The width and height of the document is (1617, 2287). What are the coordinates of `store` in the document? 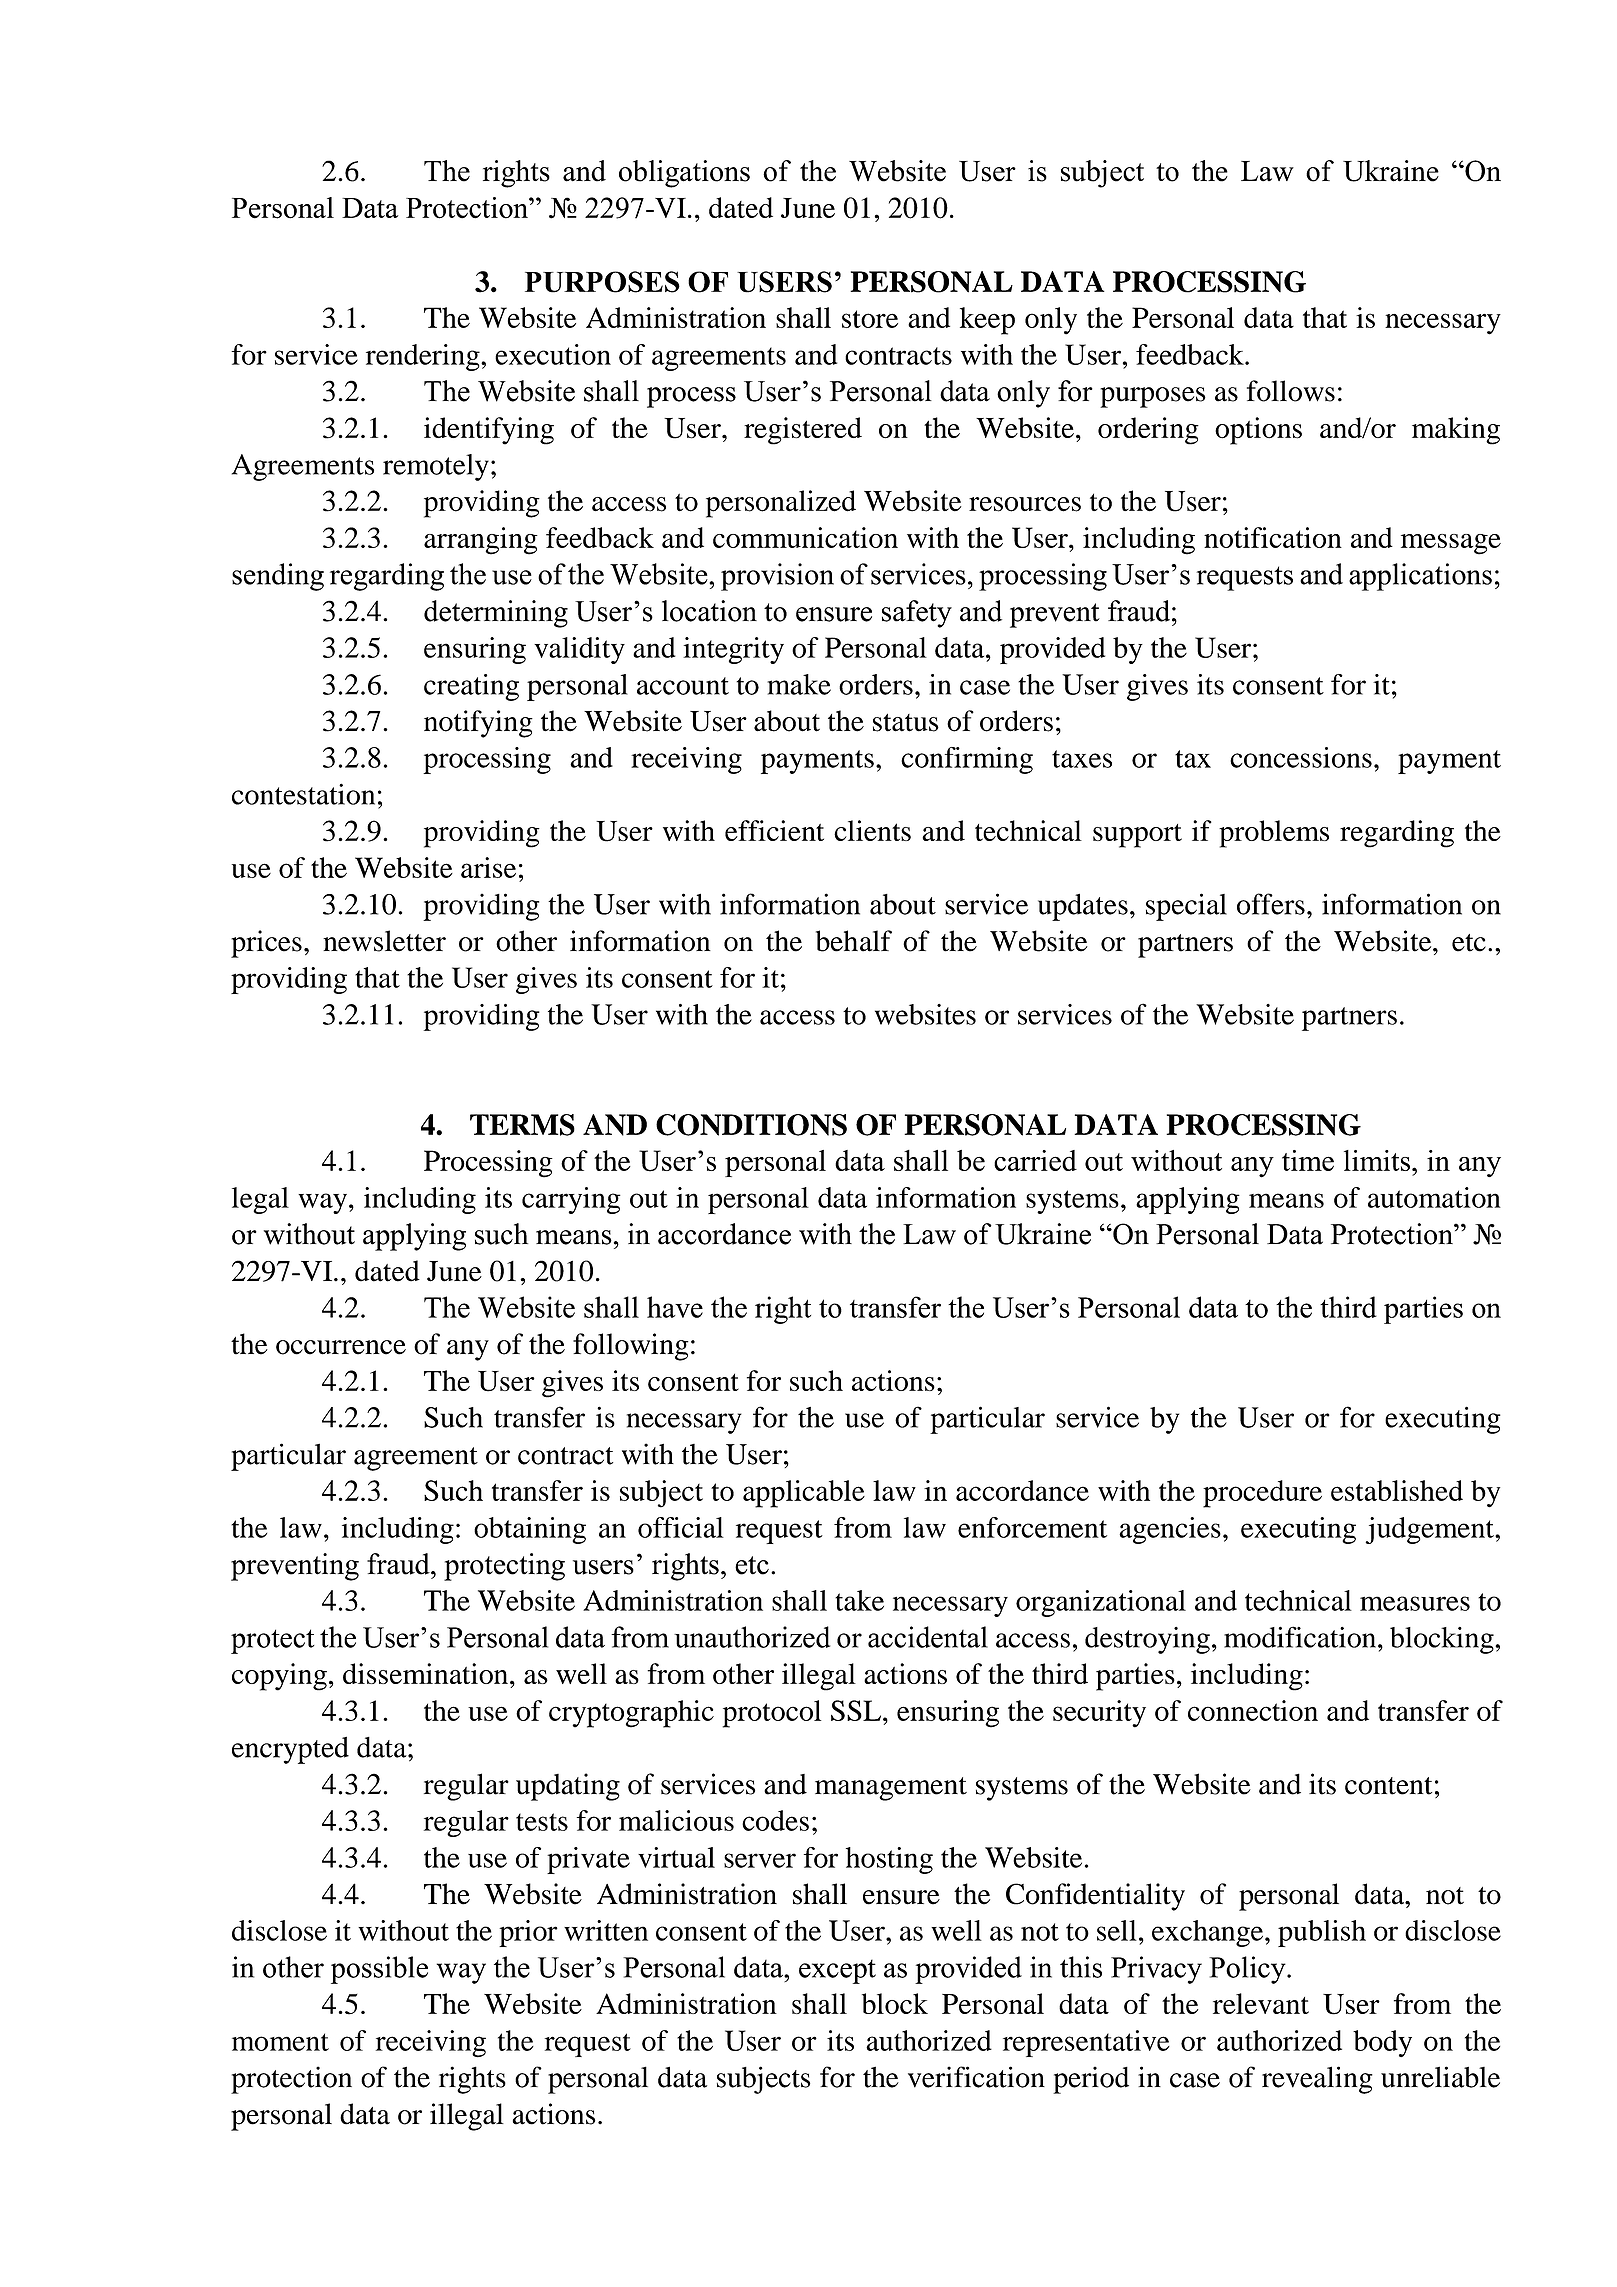 It's located at (870, 319).
